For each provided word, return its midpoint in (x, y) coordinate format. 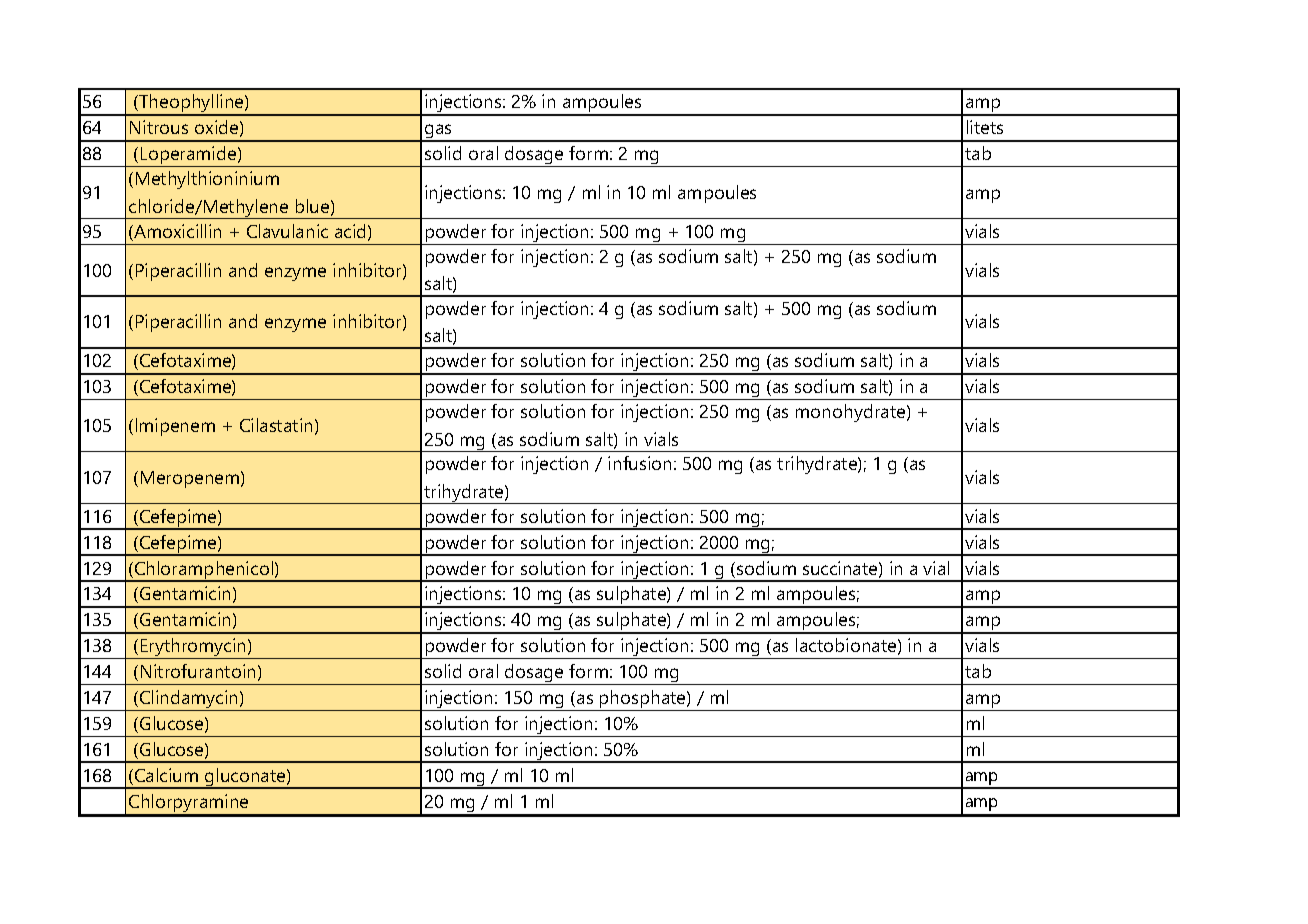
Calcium (166, 775)
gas (438, 133)
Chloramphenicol (204, 571)
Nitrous (159, 127)
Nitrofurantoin (198, 671)
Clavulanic (287, 231)
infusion (639, 463)
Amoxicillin (176, 232)
